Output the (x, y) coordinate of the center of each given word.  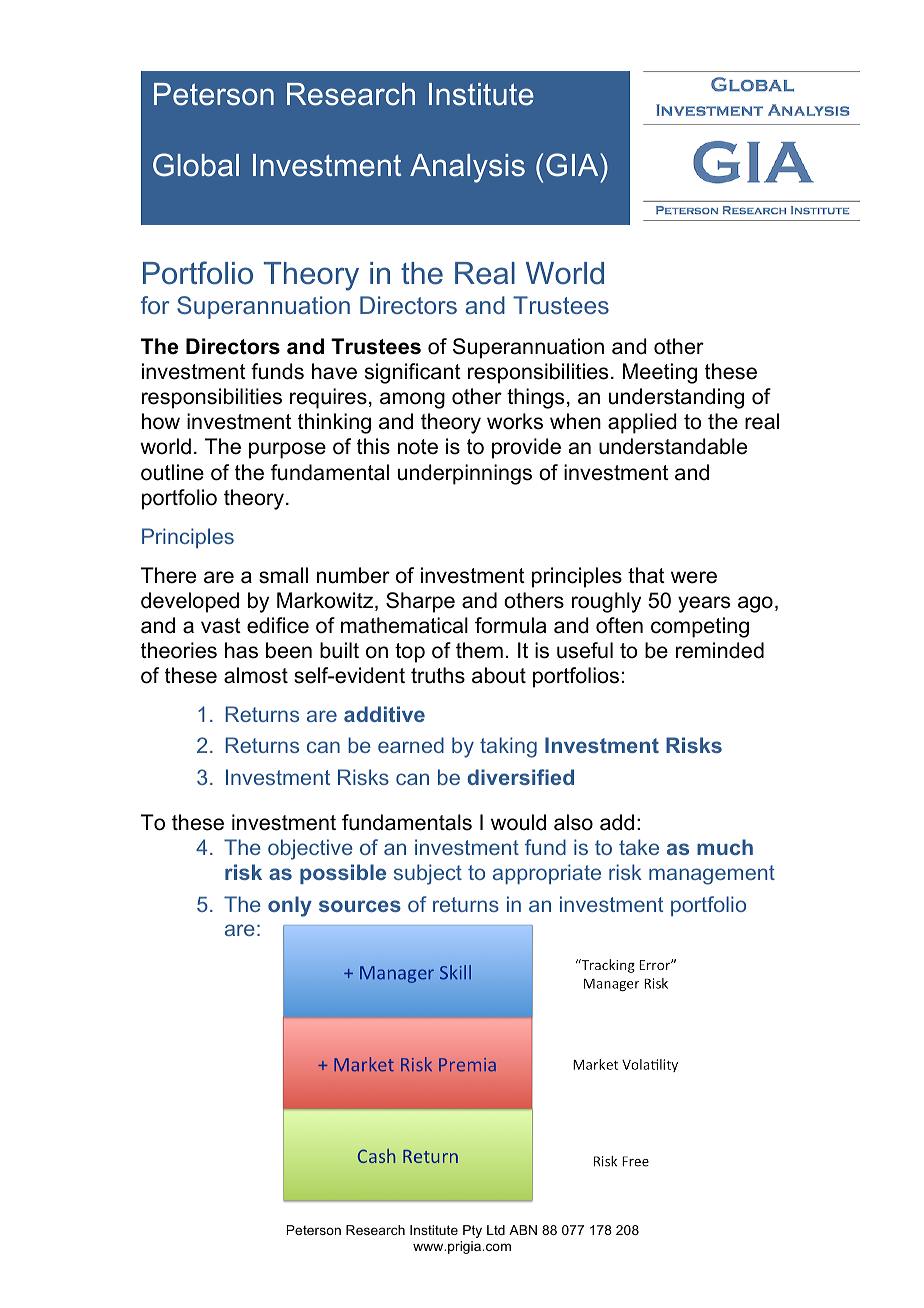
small (283, 575)
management (712, 875)
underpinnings (465, 474)
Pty (472, 1231)
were (694, 577)
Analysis (467, 168)
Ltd (496, 1230)
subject (428, 874)
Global (196, 165)
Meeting (660, 373)
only (290, 906)
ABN (523, 1230)
